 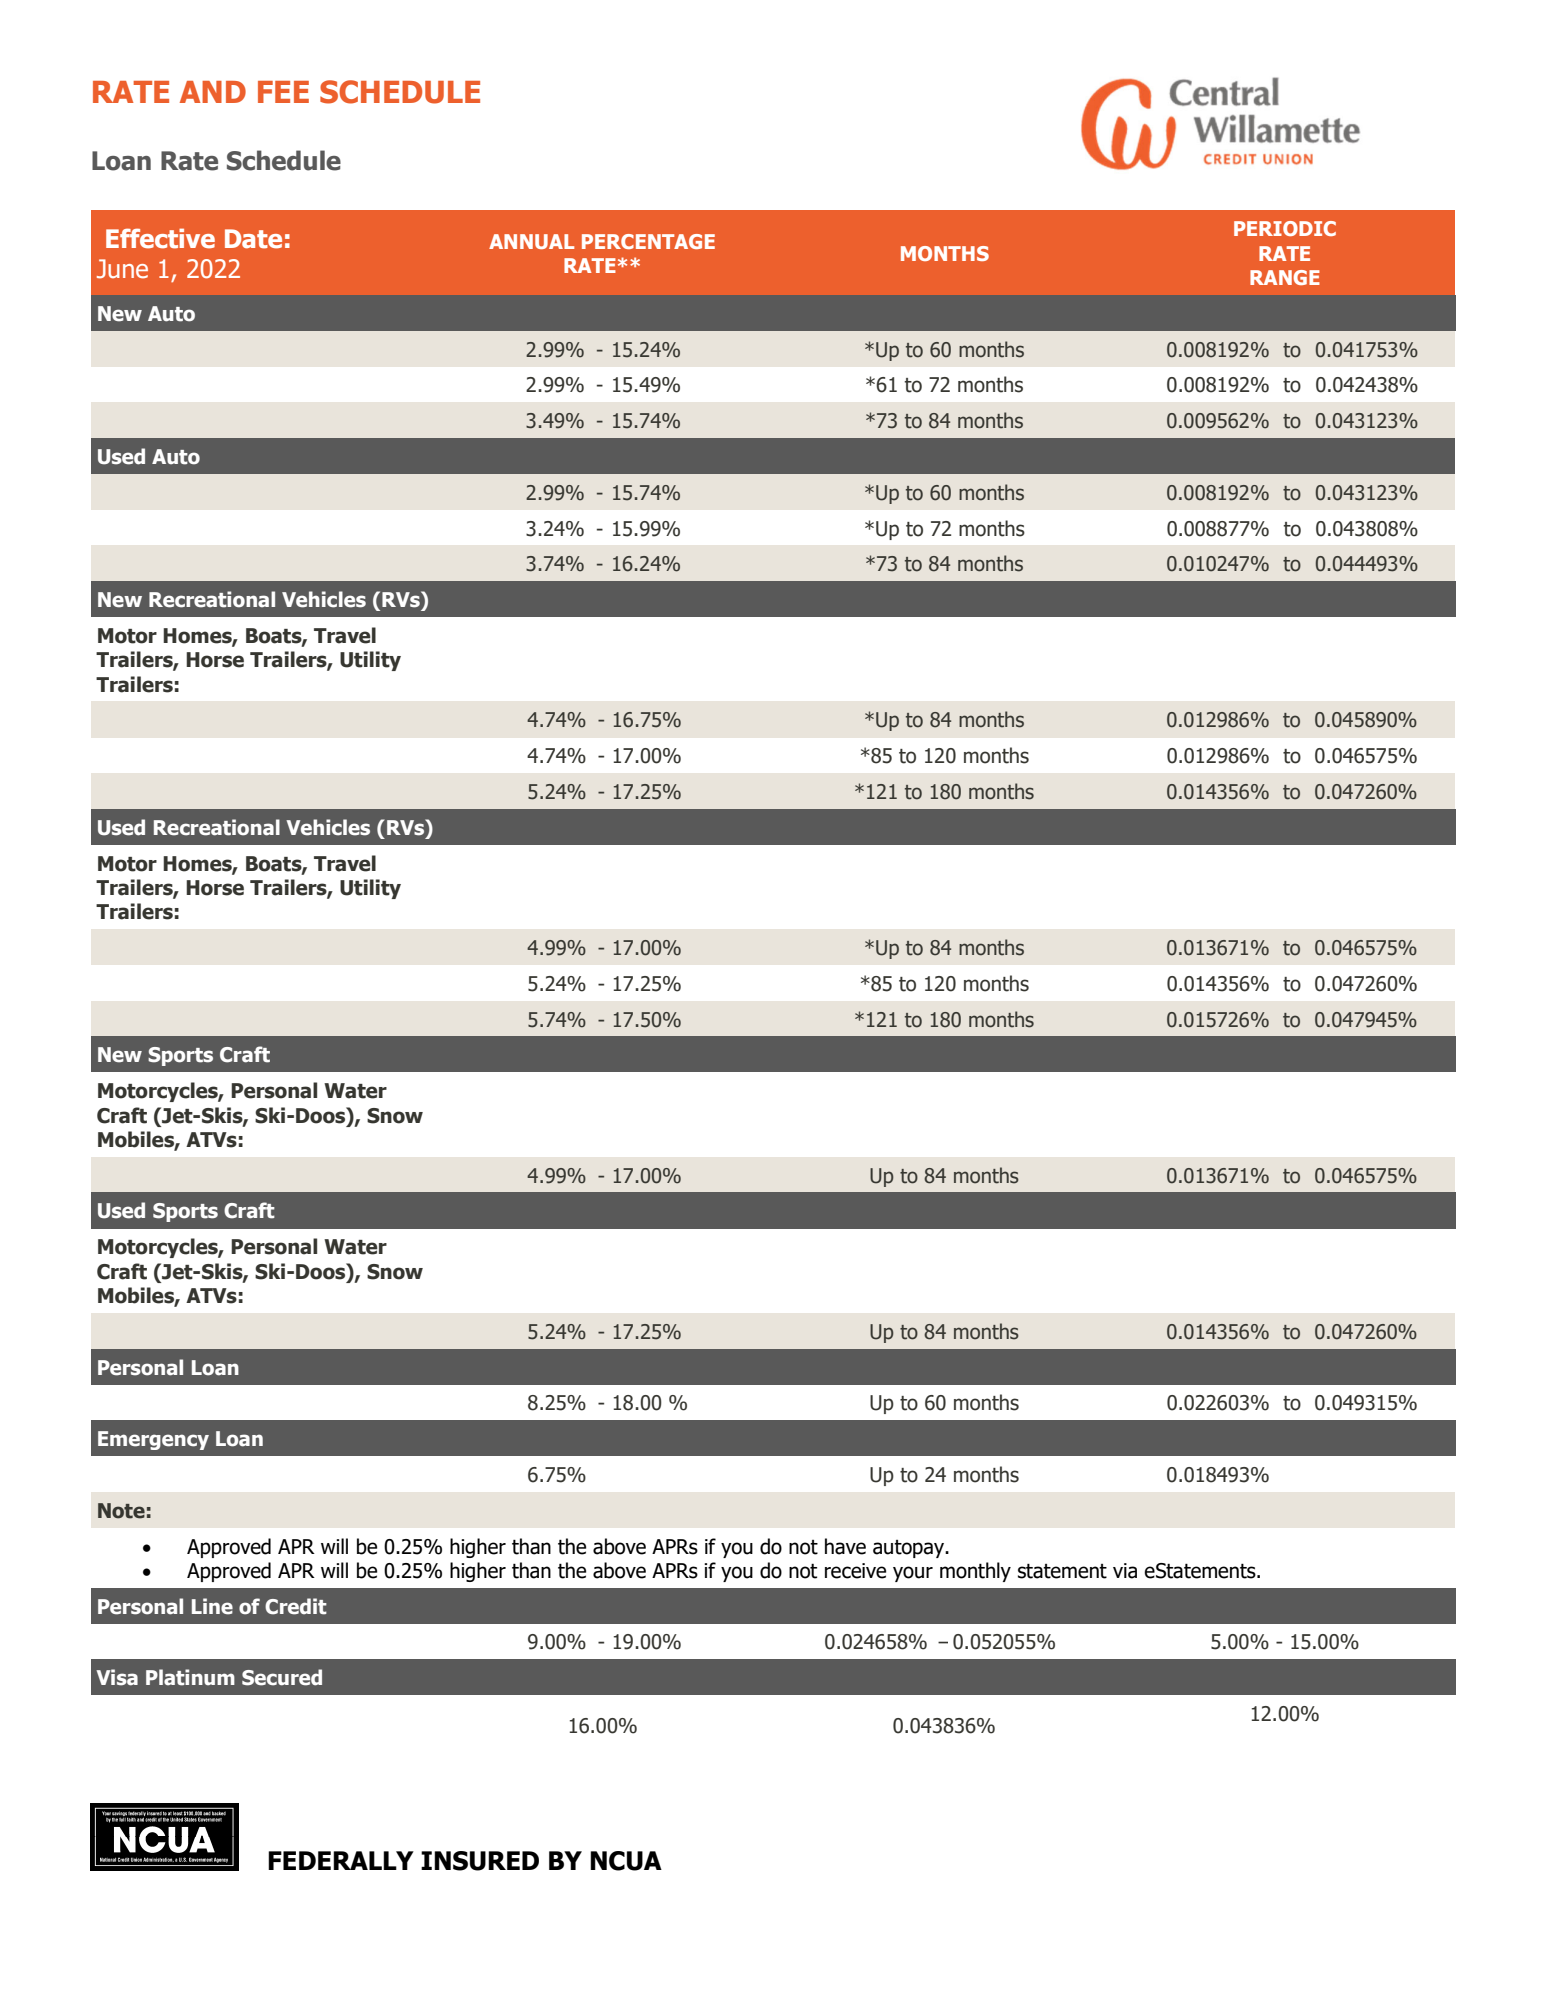 I want to click on FEE, so click(x=283, y=92).
